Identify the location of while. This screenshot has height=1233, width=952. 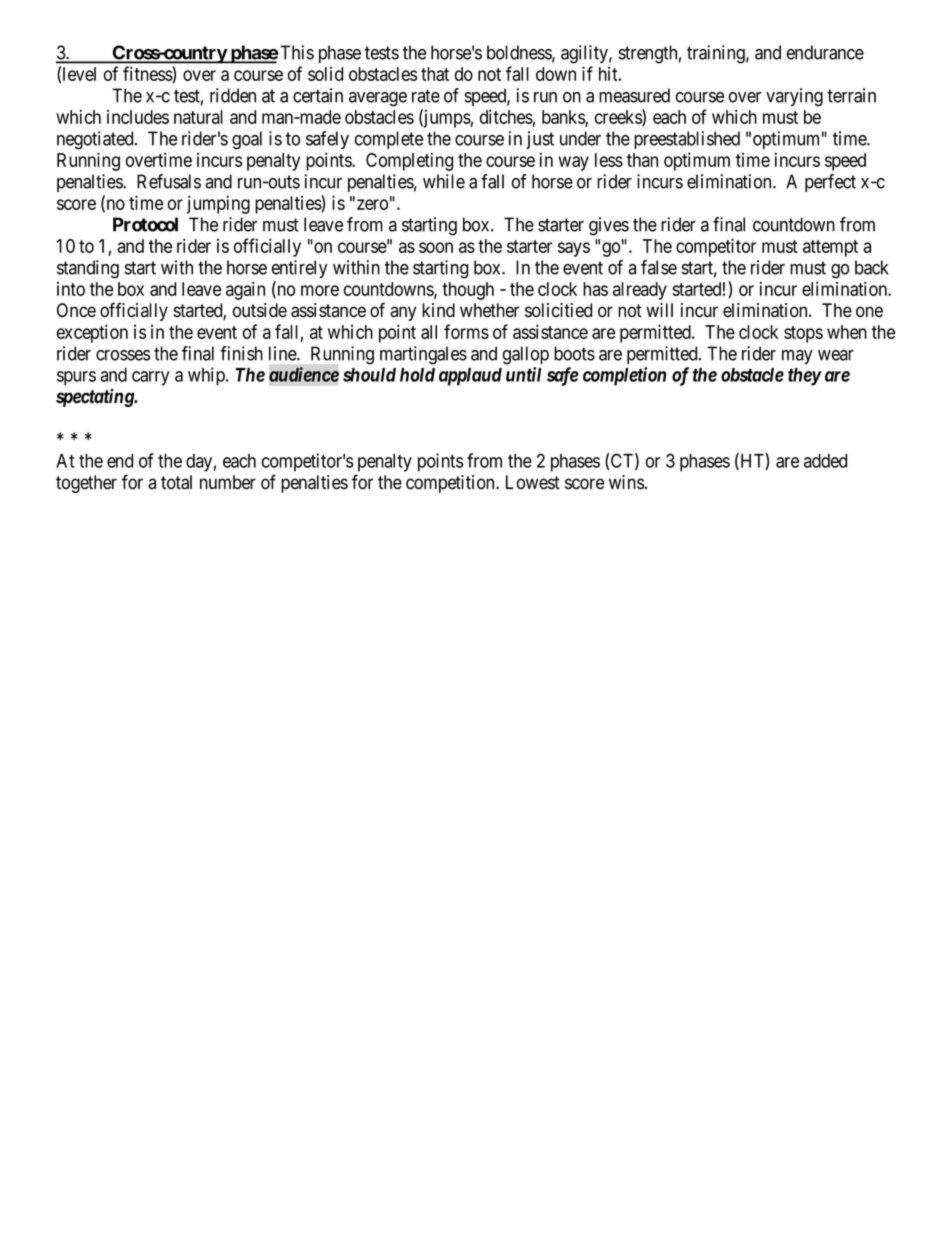
(444, 181).
